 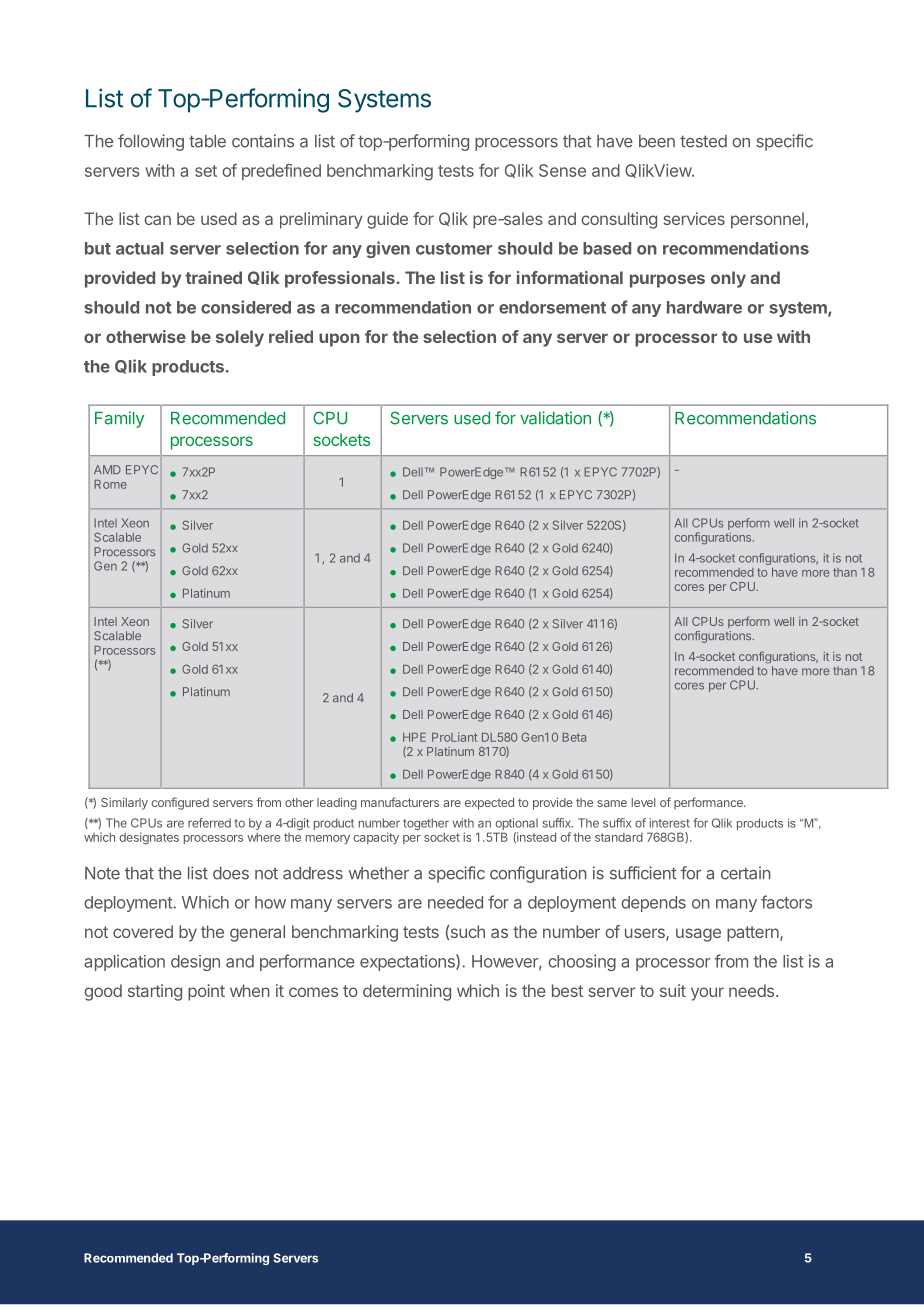 What do you see at coordinates (206, 171) in the image?
I see `set` at bounding box center [206, 171].
